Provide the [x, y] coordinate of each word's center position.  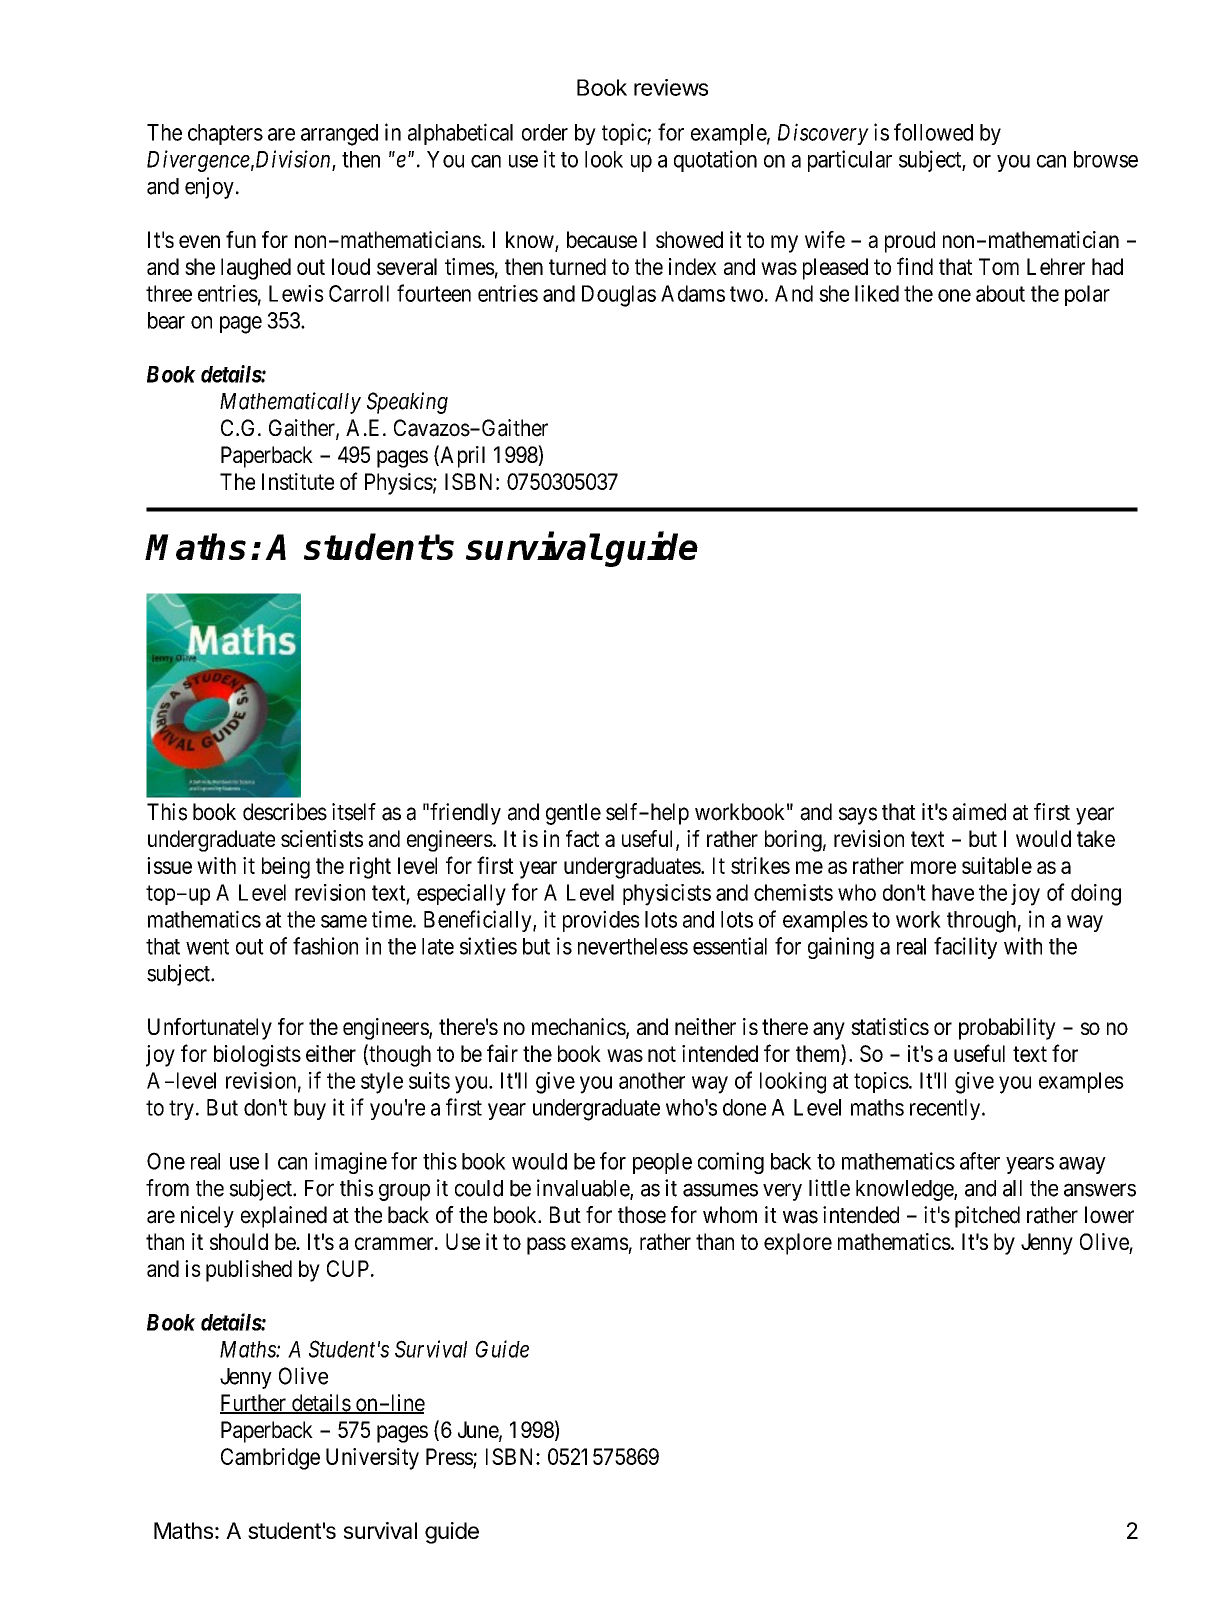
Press [449, 1456]
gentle [573, 814]
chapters [225, 134]
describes [285, 812]
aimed [979, 812]
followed [933, 132]
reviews [671, 87]
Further [254, 1404]
